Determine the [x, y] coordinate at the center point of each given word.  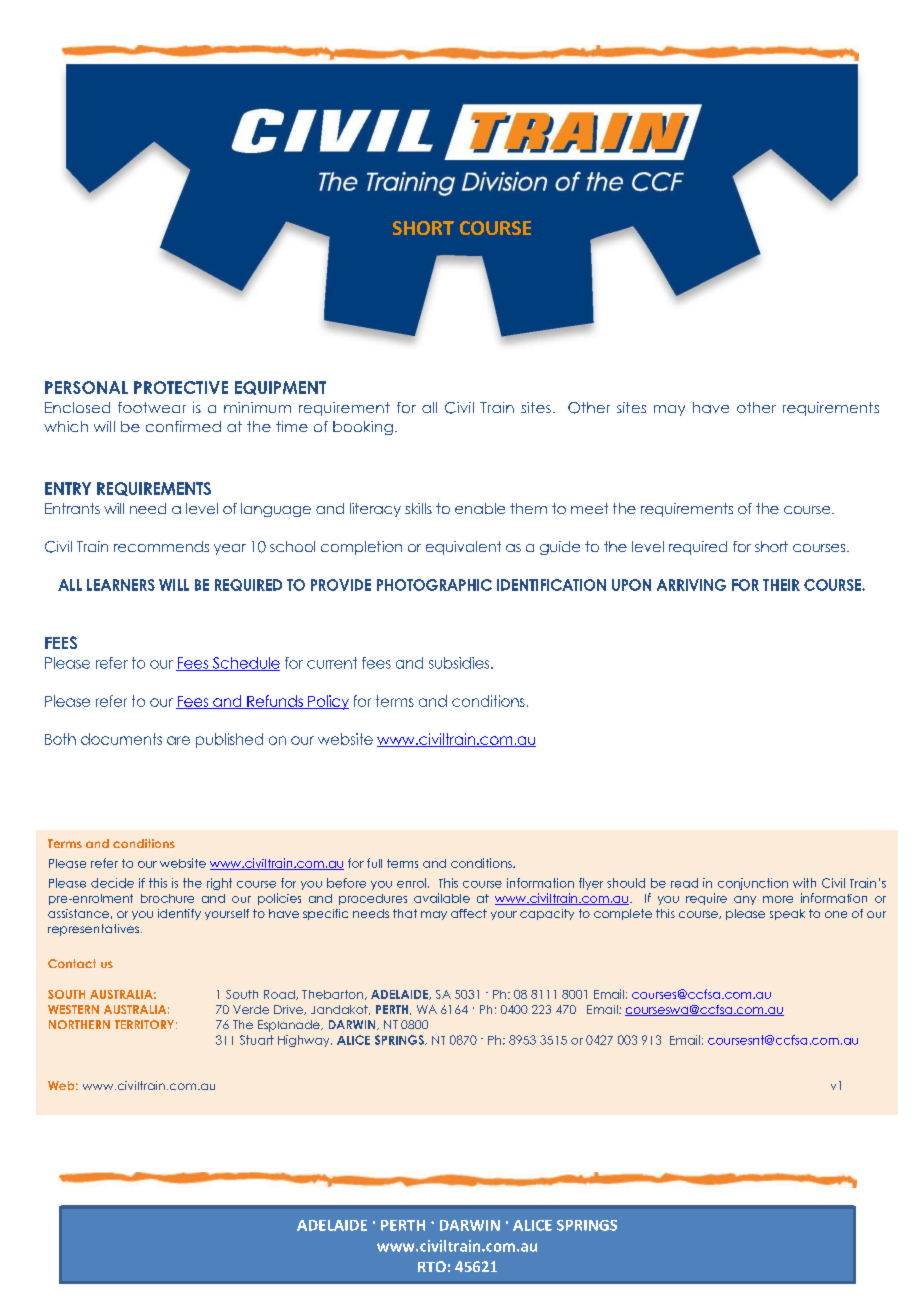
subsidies [460, 663]
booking [363, 428]
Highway [305, 1041]
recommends [161, 546]
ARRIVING [691, 585]
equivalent [463, 548]
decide [112, 883]
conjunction [753, 884]
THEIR [781, 585]
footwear [152, 407]
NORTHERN [79, 1024]
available [442, 898]
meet [589, 508]
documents [121, 739]
